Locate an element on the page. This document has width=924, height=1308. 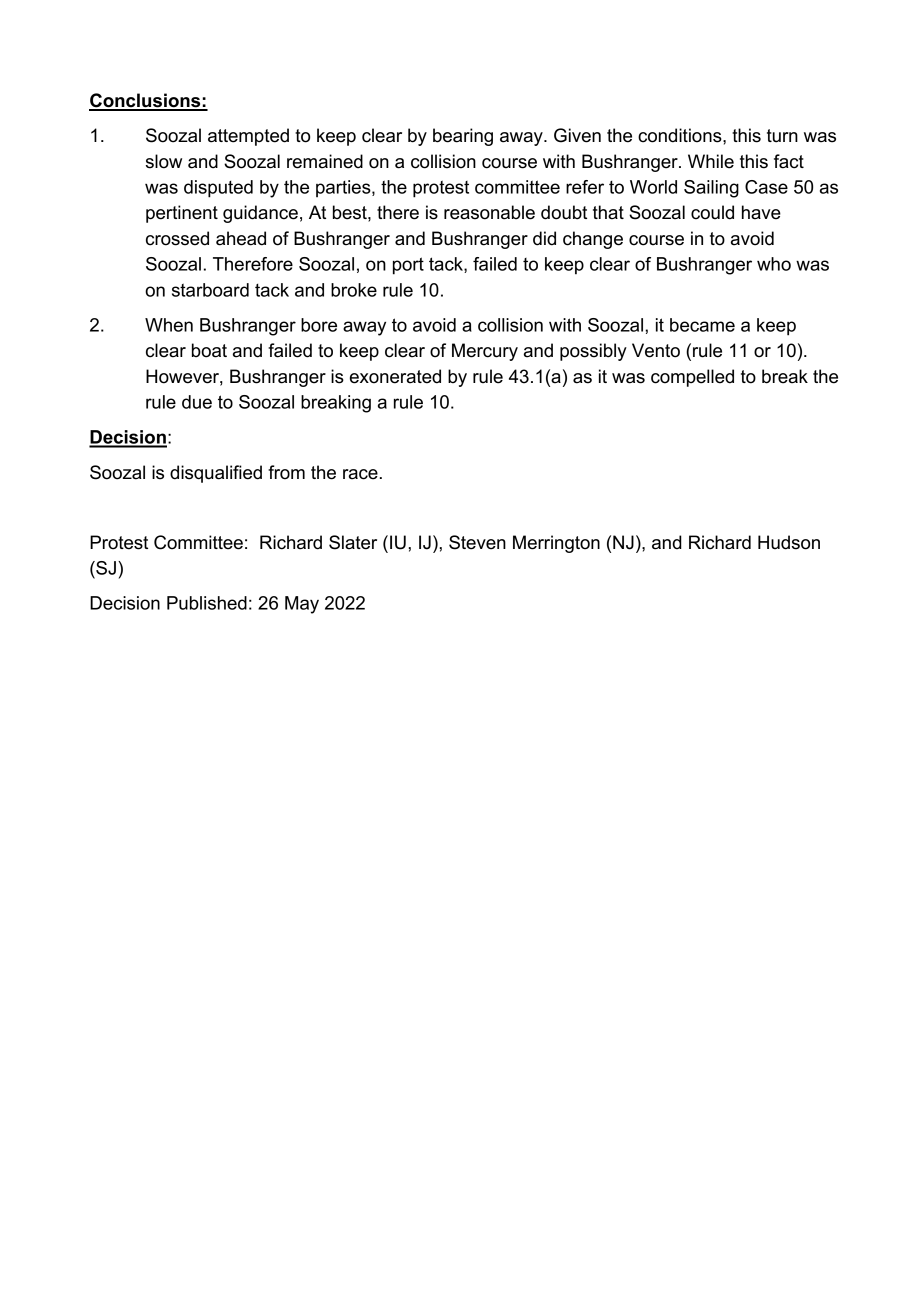
who is located at coordinates (774, 264).
